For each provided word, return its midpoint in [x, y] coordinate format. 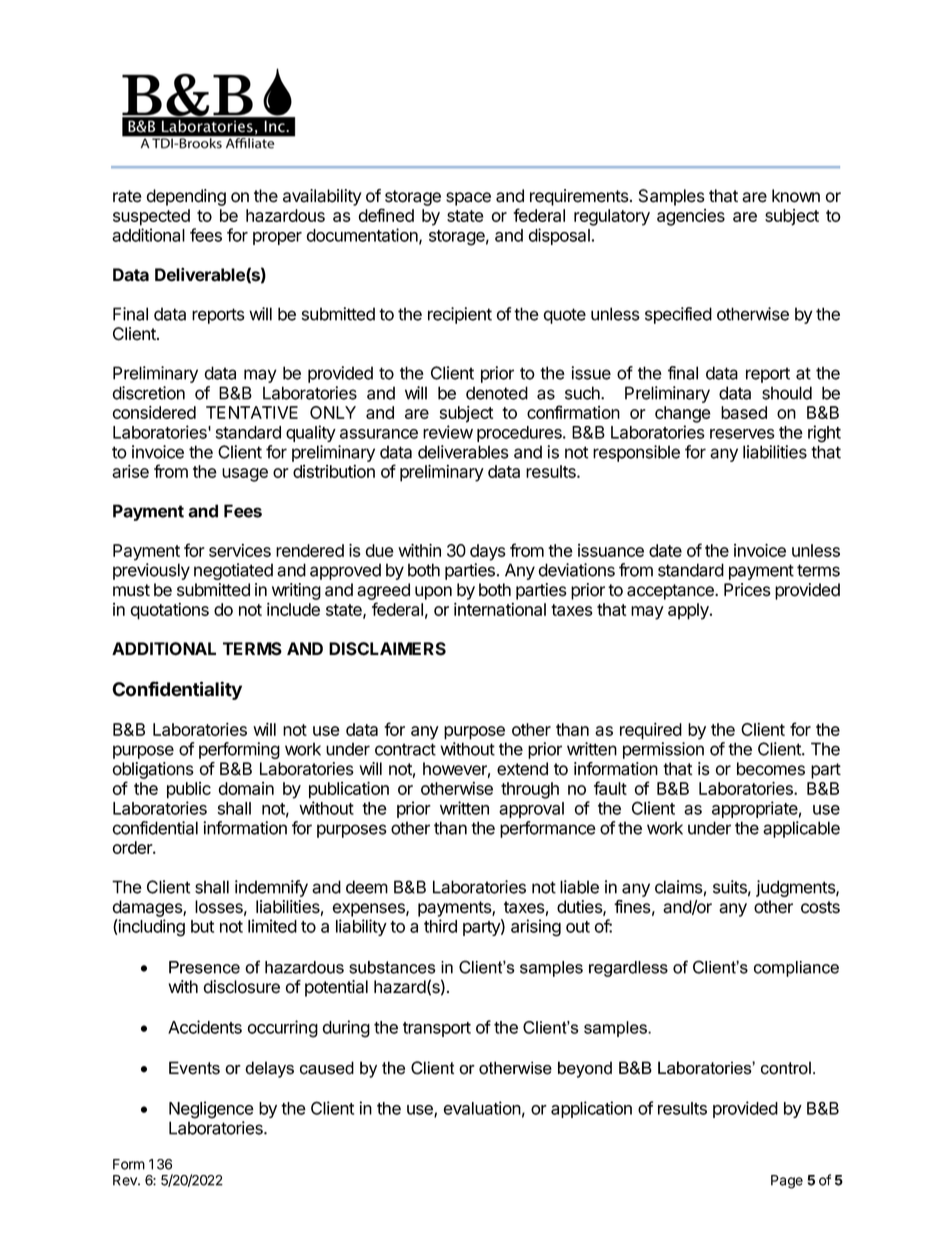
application [591, 1109]
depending [186, 197]
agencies [691, 217]
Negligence [211, 1110]
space [468, 199]
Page [787, 1182]
